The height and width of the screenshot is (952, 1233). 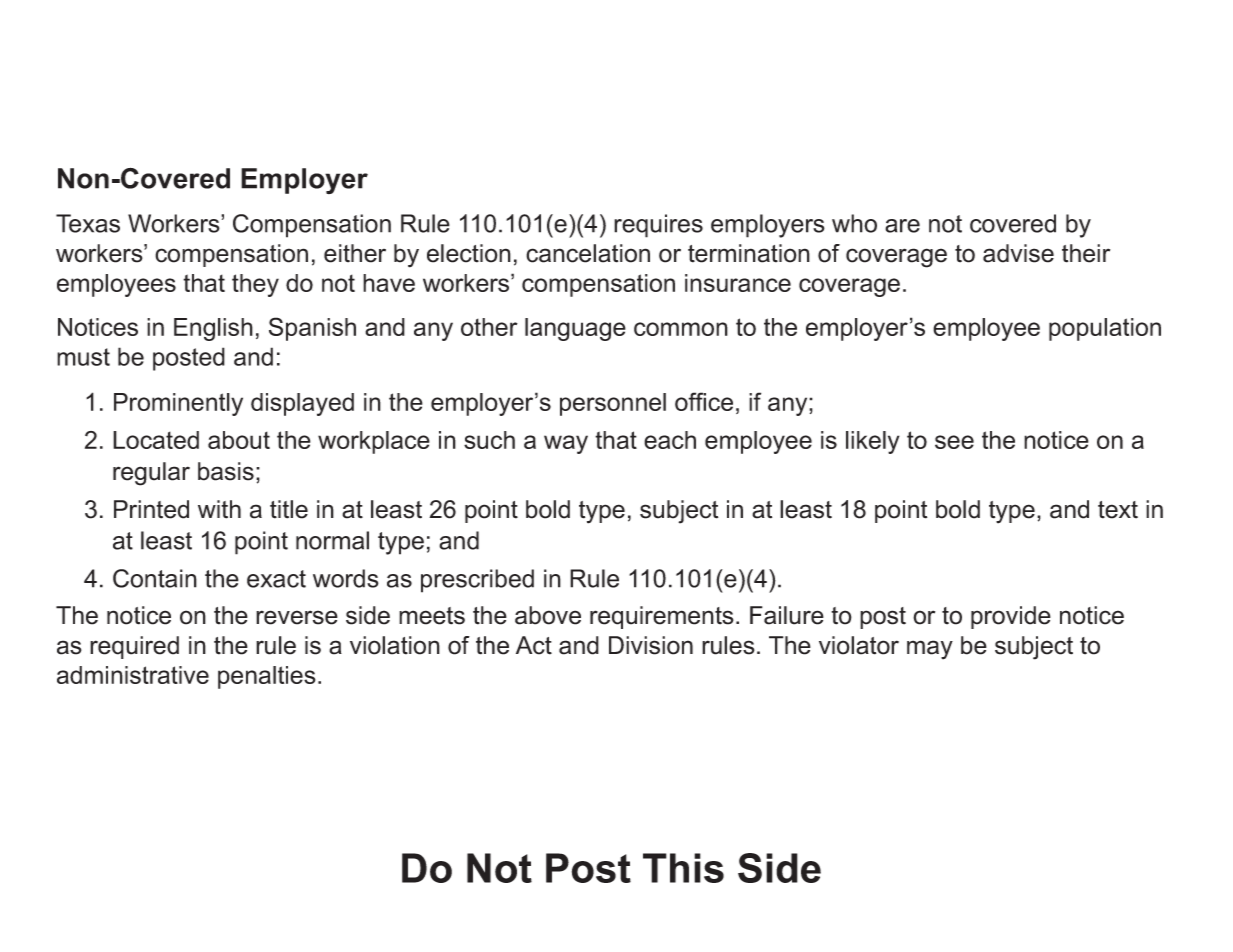 I want to click on requires, so click(x=658, y=226).
